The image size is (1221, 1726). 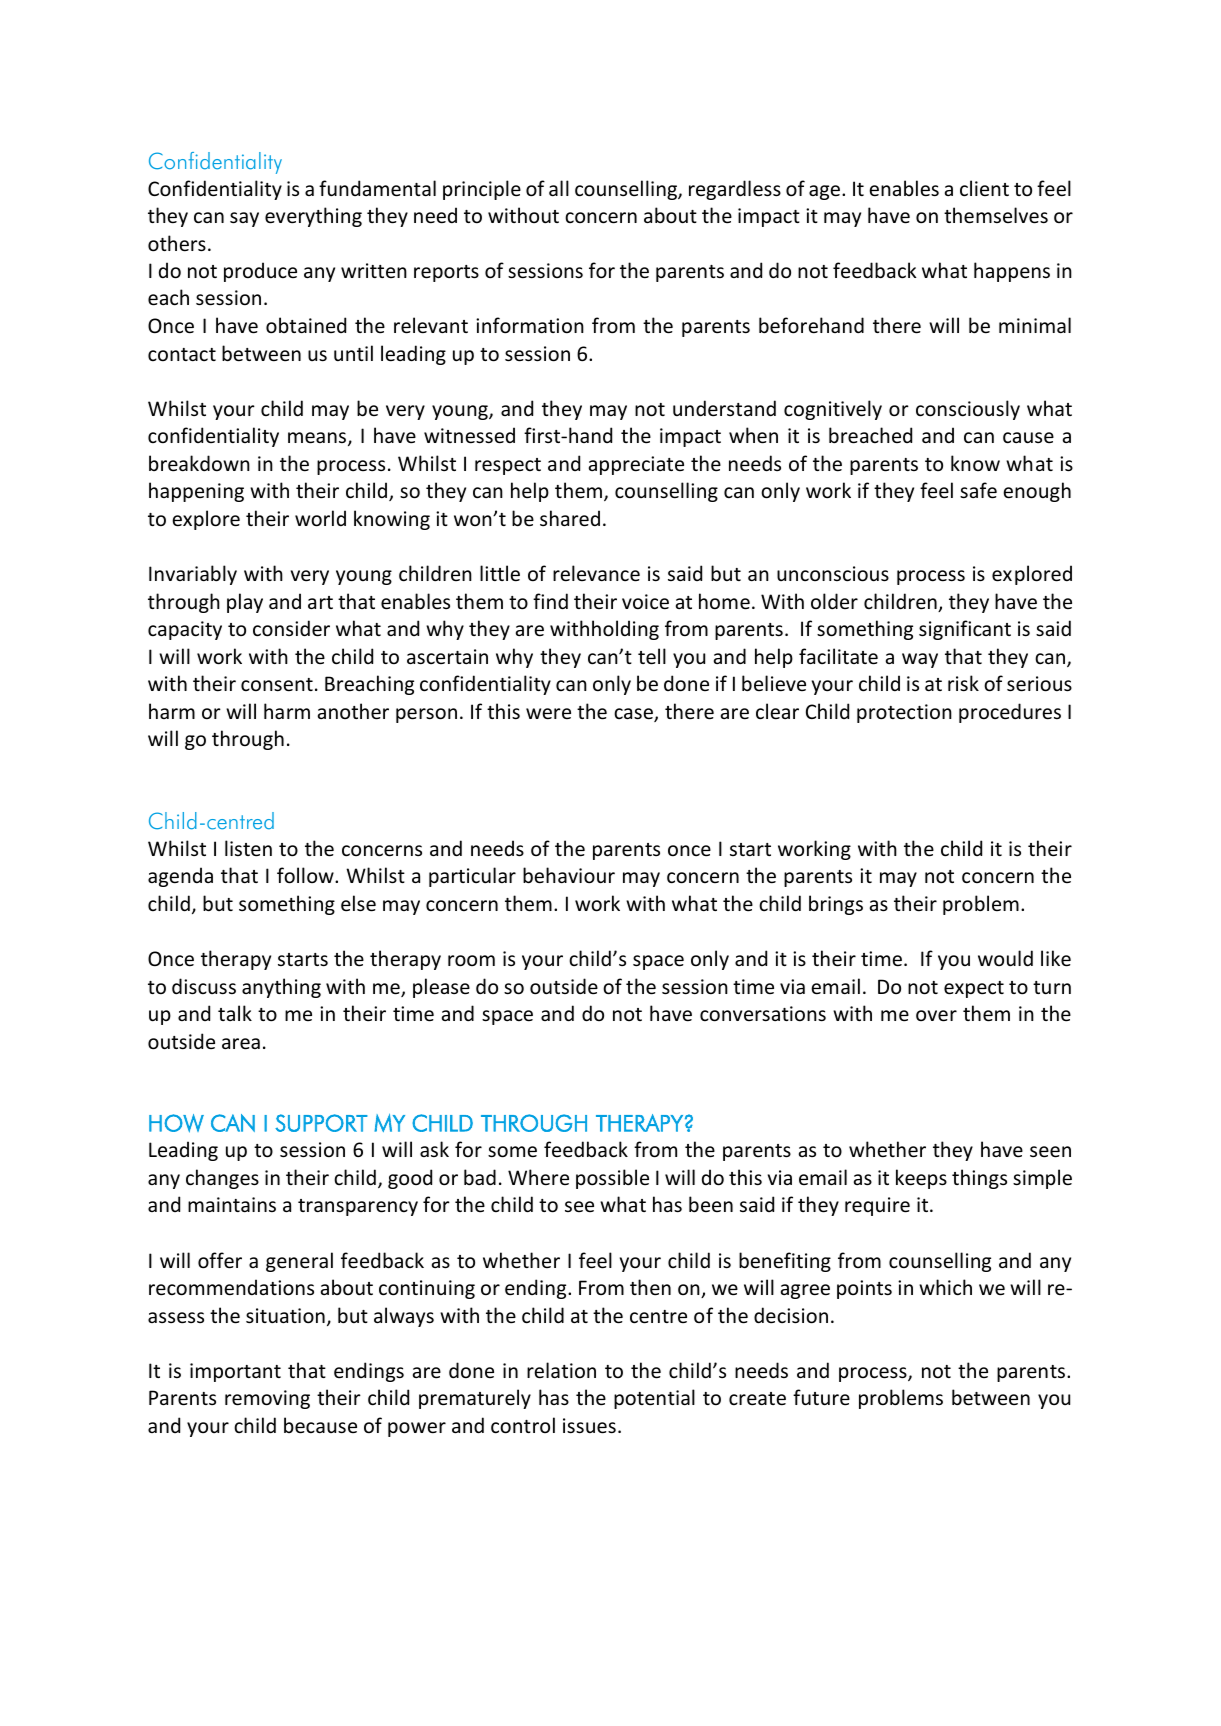 What do you see at coordinates (244, 219) in the image?
I see `say` at bounding box center [244, 219].
